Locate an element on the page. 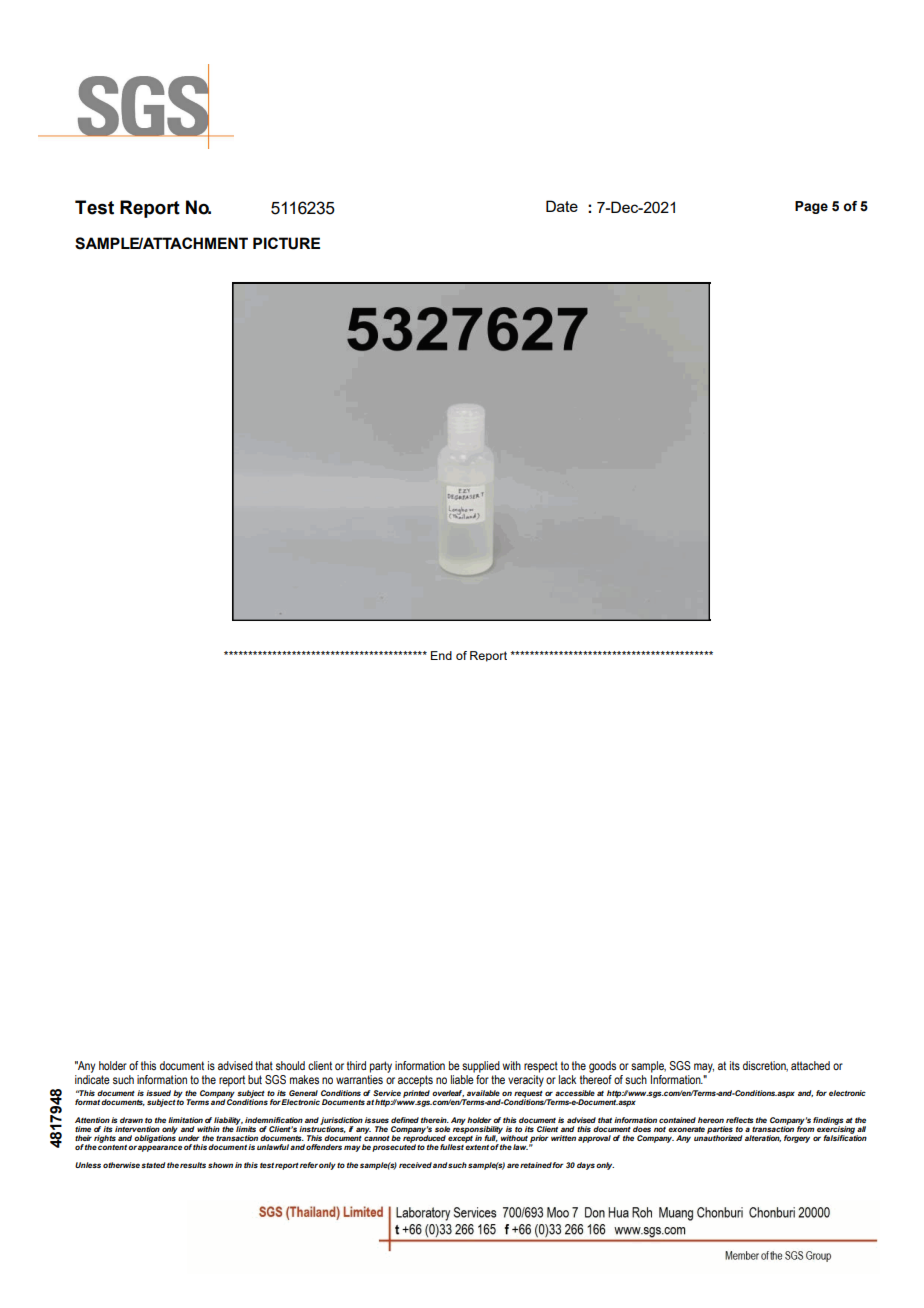 The width and height of the page is (924, 1308). appearance is located at coordinates (160, 1148).
